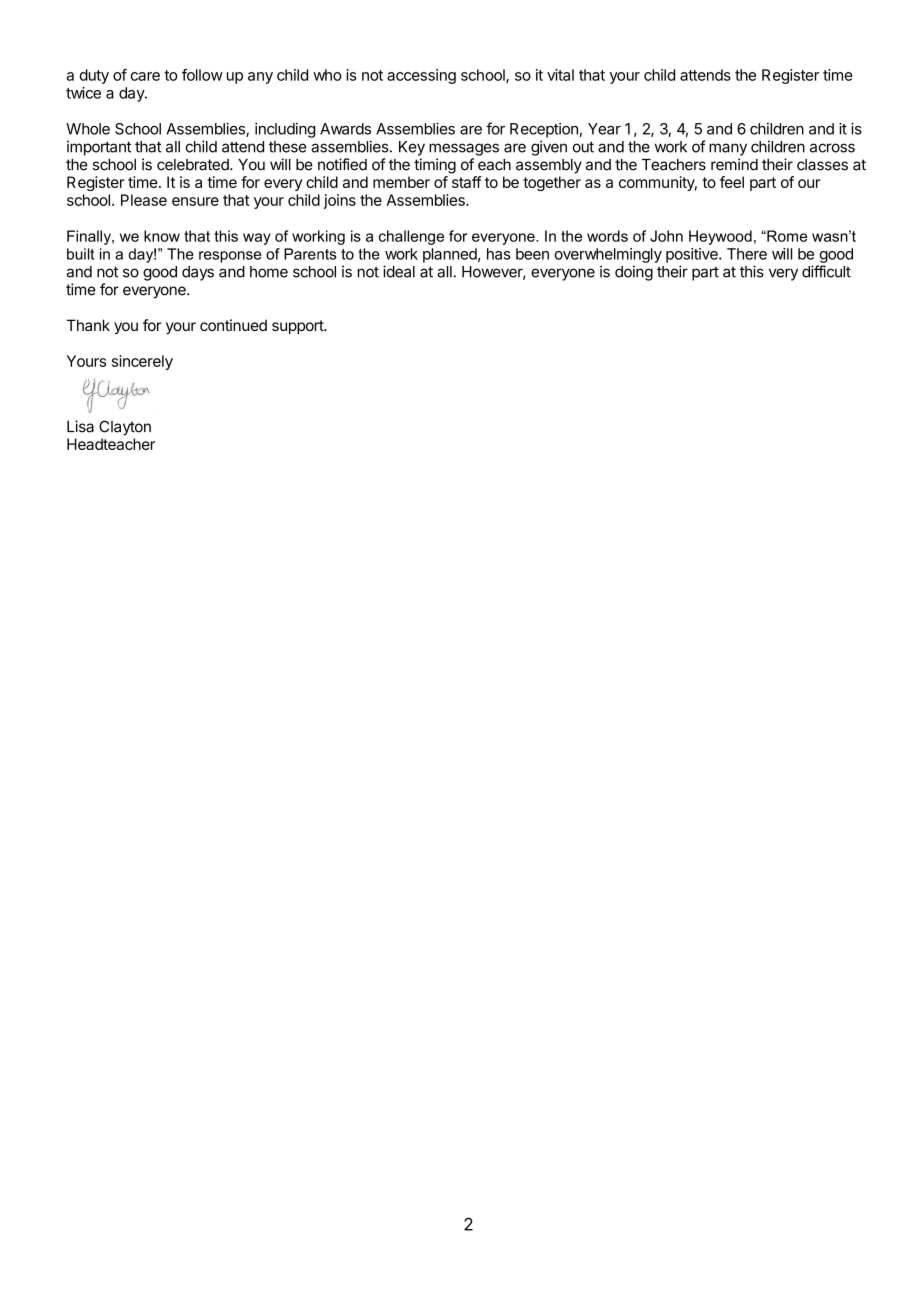  I want to click on care, so click(145, 76).
